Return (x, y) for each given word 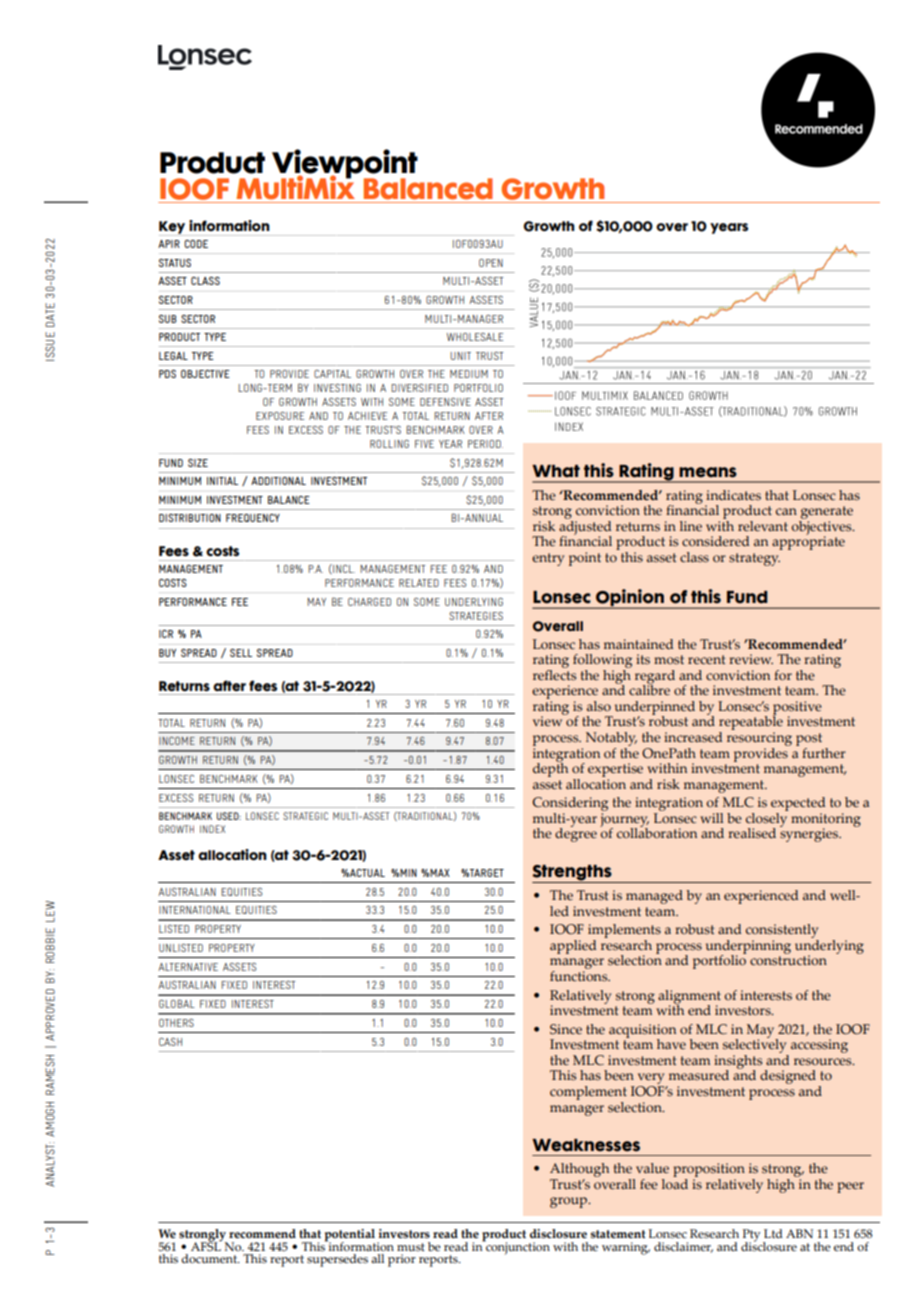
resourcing (759, 739)
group (570, 1202)
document (210, 1258)
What (556, 471)
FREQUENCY (253, 518)
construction (788, 959)
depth (550, 768)
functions (580, 975)
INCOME (177, 741)
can (786, 511)
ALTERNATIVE (188, 967)
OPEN (491, 263)
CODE (196, 244)
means (708, 472)
